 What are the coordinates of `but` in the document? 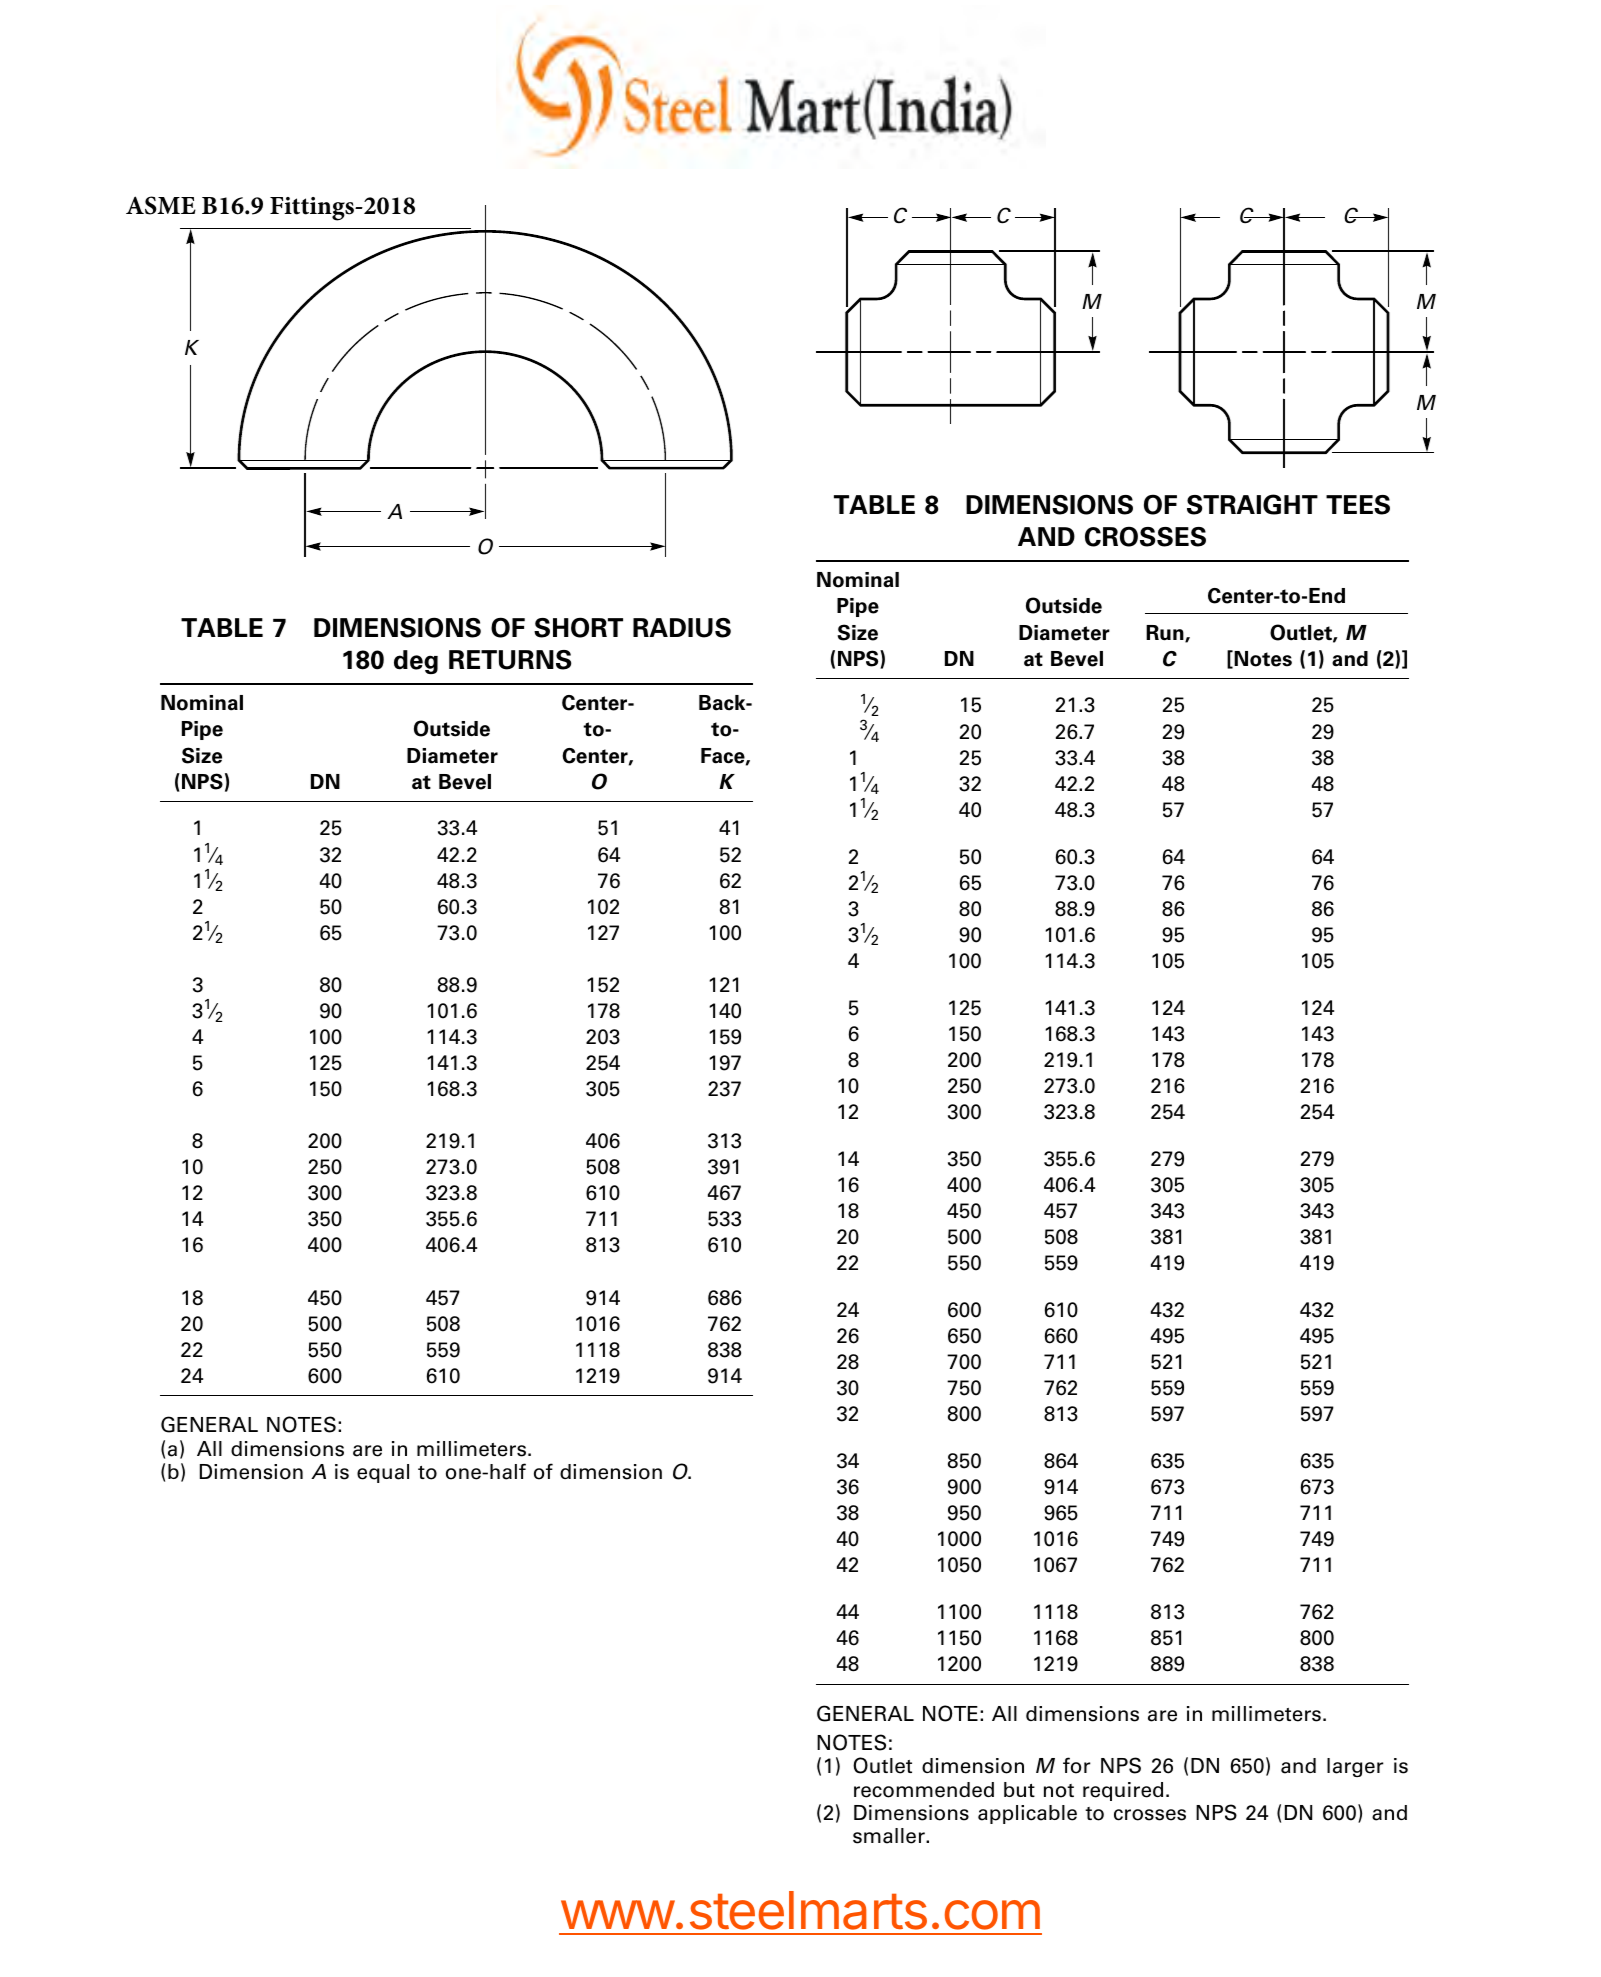 It's located at (1019, 1789).
